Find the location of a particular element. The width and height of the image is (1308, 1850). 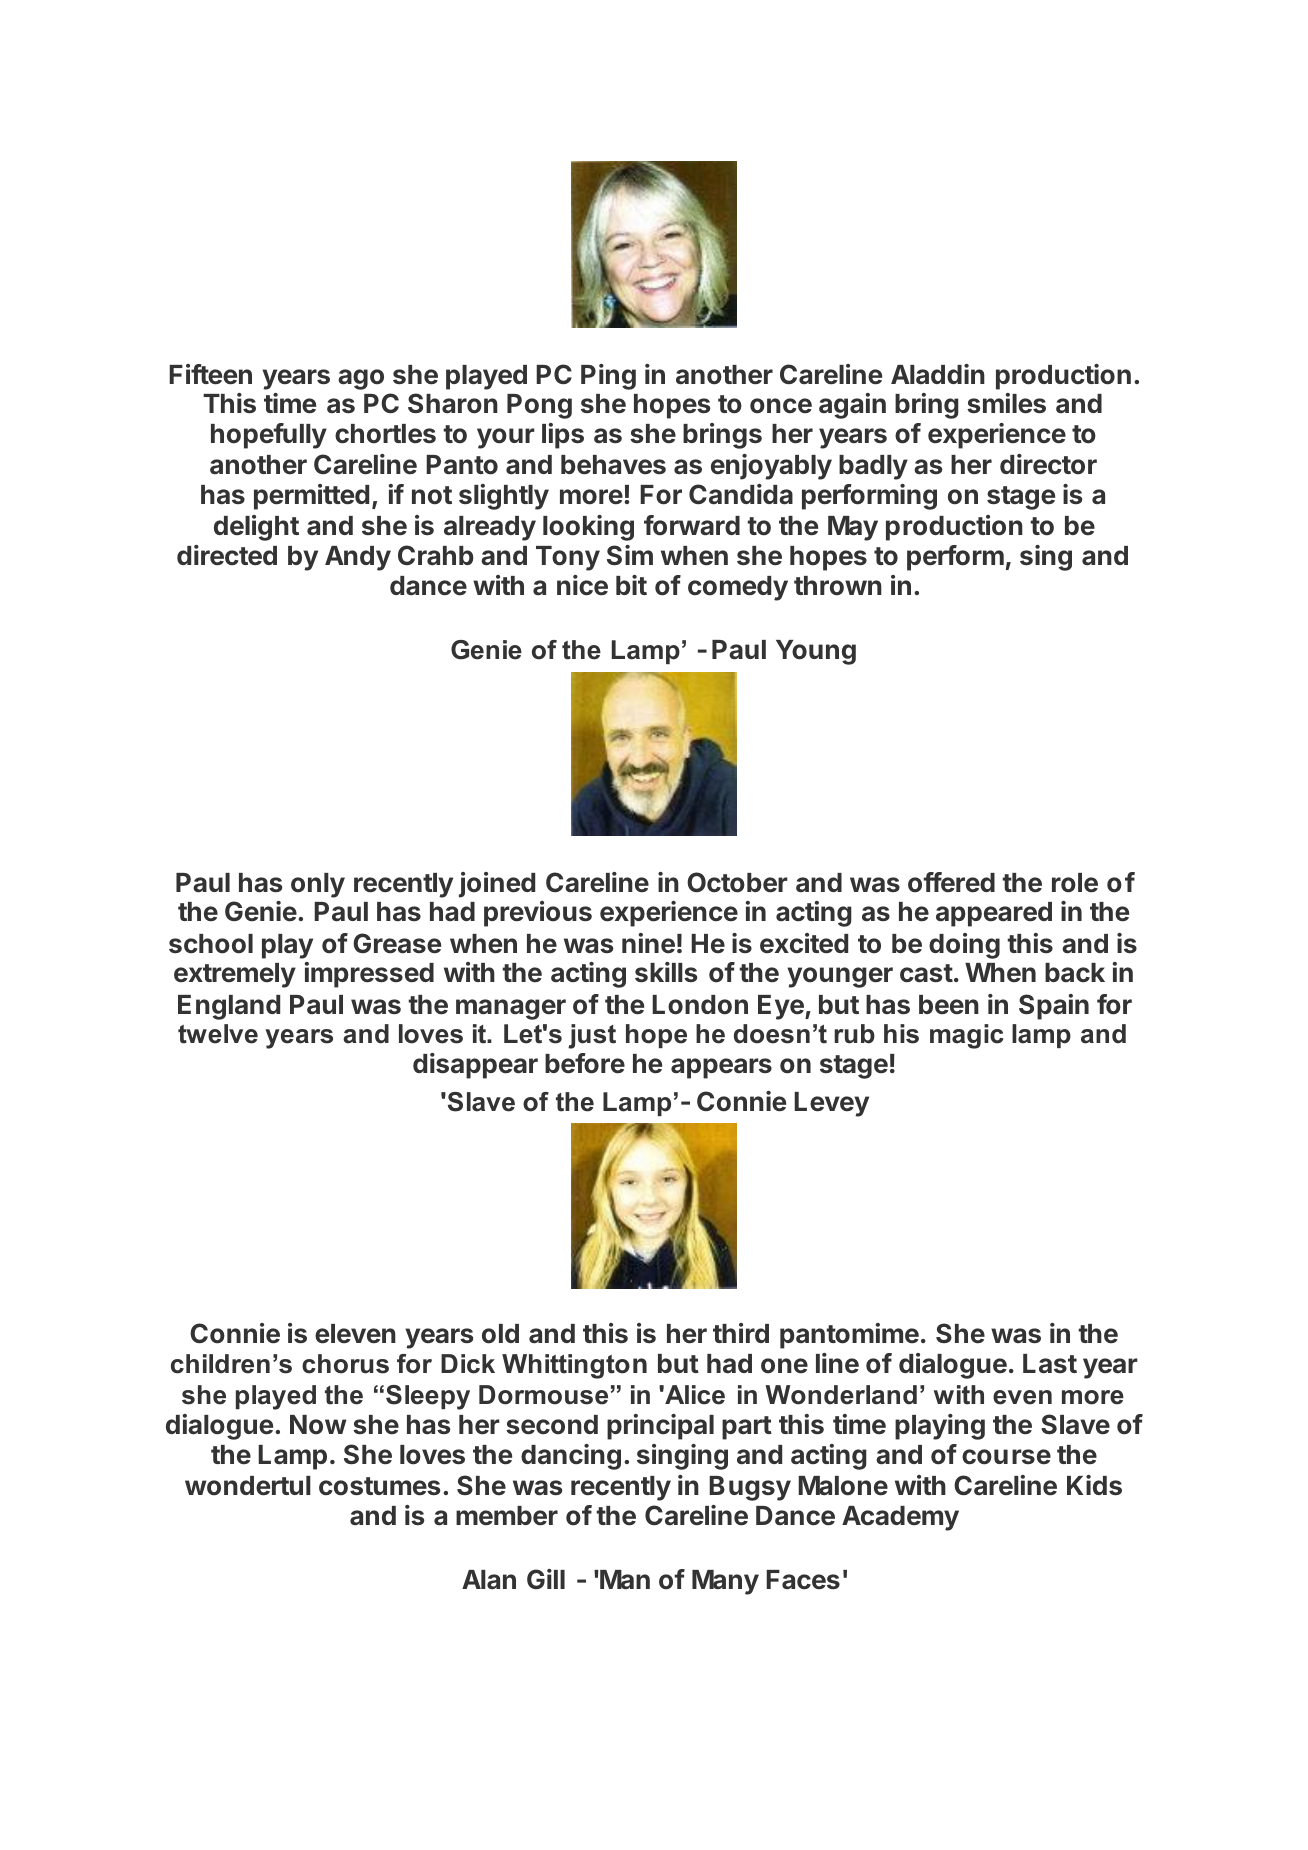

old is located at coordinates (500, 1334).
